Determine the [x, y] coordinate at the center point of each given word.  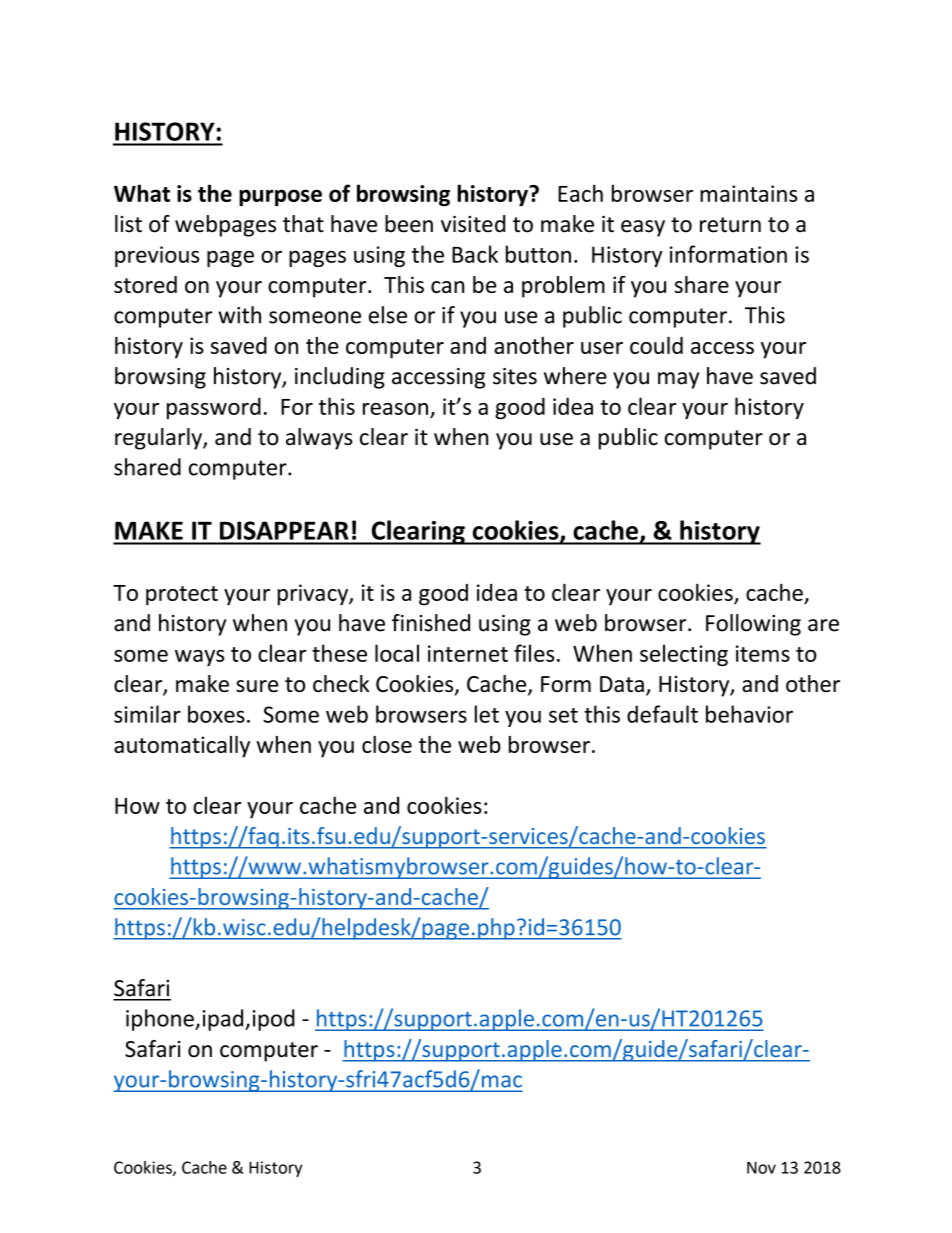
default [662, 714]
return [730, 225]
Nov [761, 1167]
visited [473, 224]
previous [157, 256]
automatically [182, 747]
